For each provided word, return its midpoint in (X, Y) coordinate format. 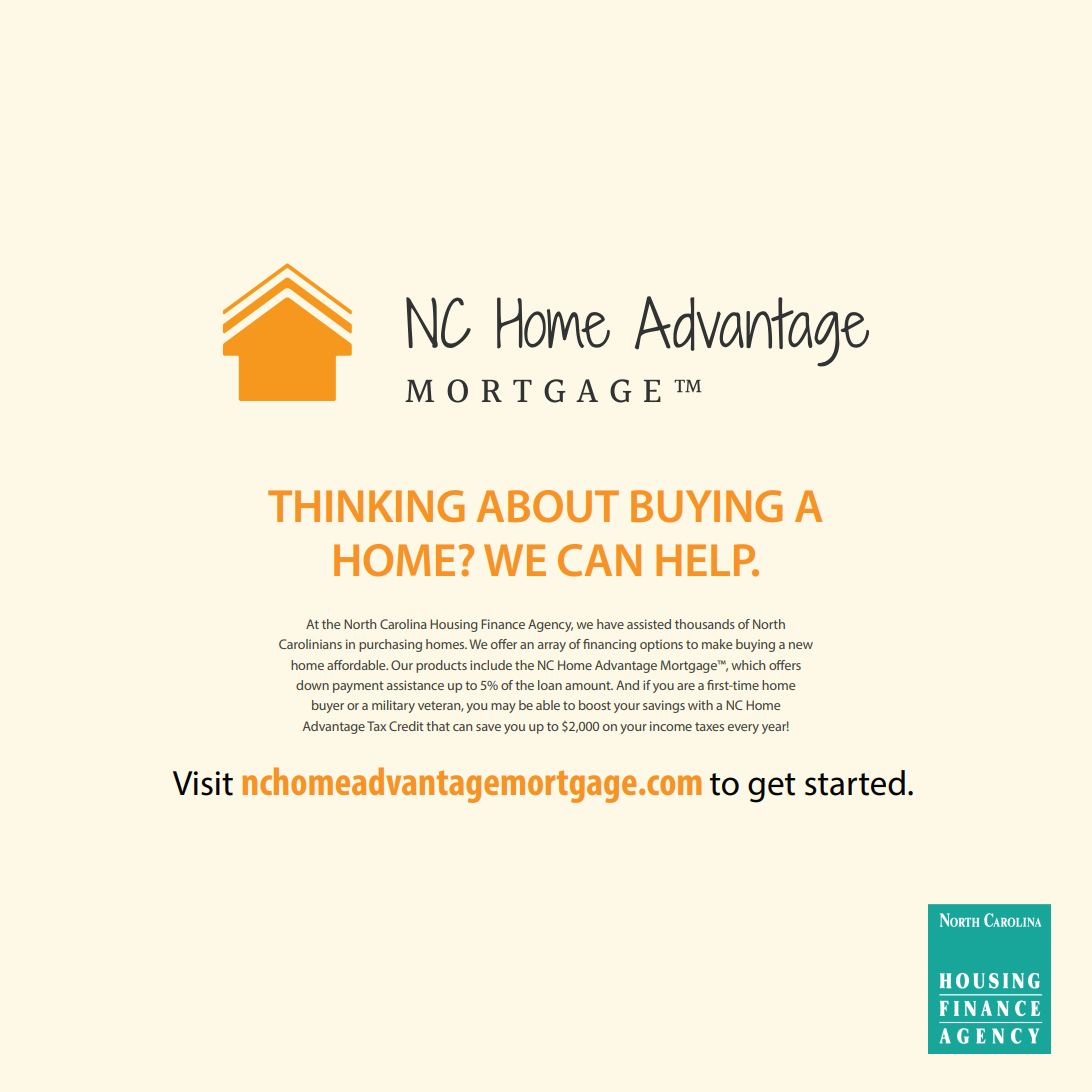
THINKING (366, 506)
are (686, 686)
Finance (503, 624)
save (488, 727)
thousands (705, 624)
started (855, 783)
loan (550, 685)
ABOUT (548, 506)
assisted (649, 624)
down (312, 685)
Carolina (403, 624)
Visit (203, 783)
